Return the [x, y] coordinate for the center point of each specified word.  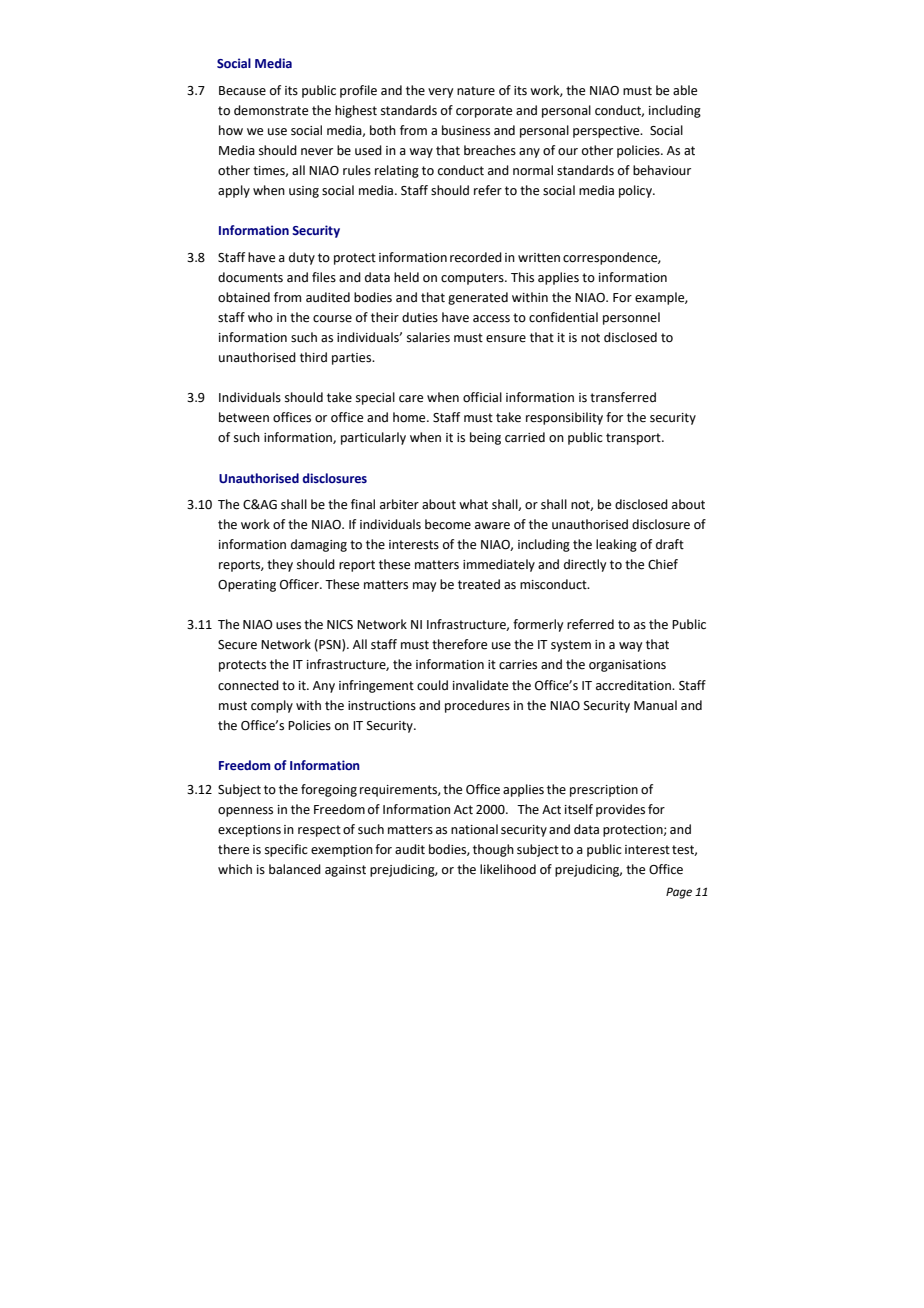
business [466, 130]
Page [679, 893]
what [473, 504]
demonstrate [271, 110]
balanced [295, 869]
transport [634, 439]
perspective [607, 132]
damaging [319, 545]
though [493, 850]
